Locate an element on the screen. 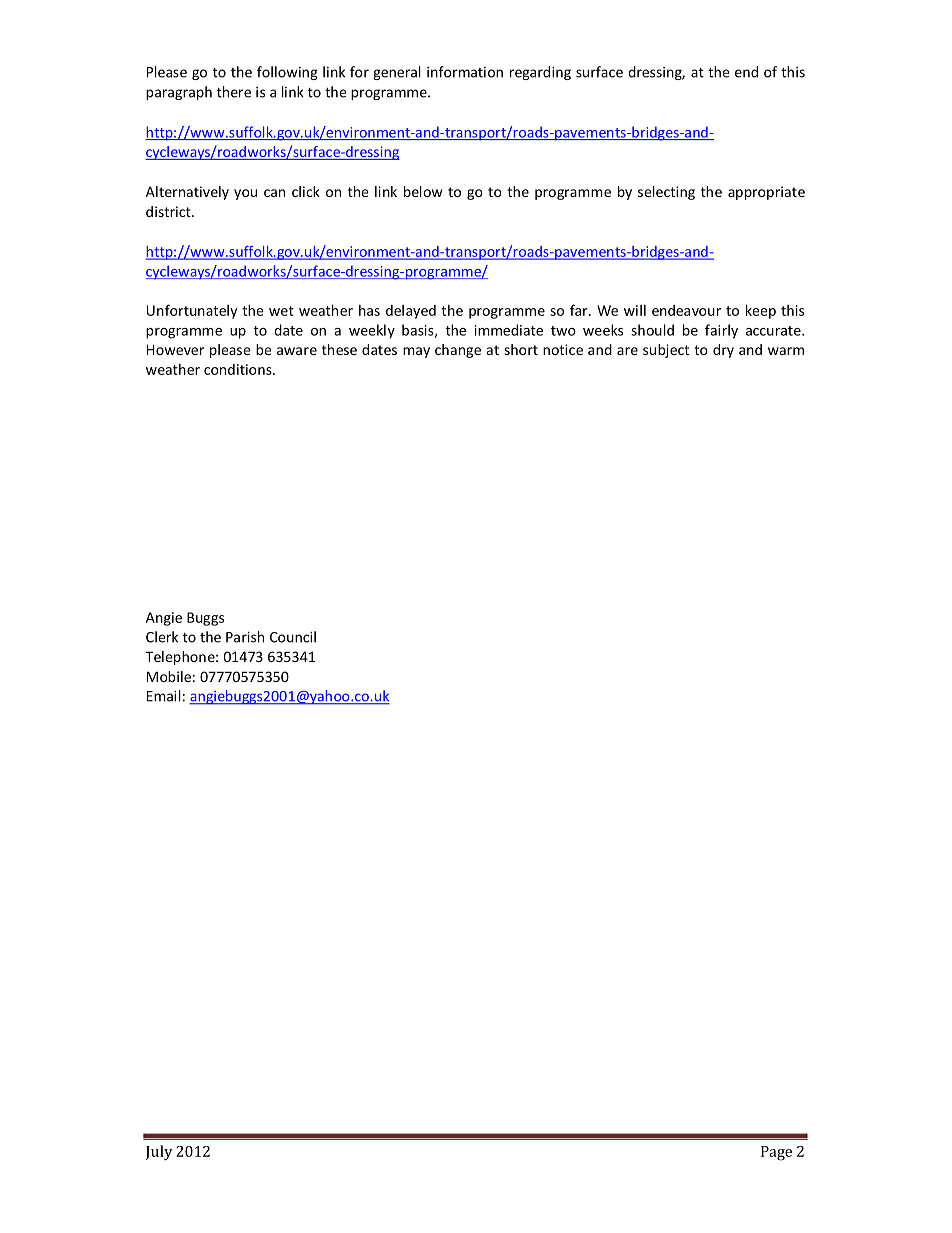 Image resolution: width=952 pixels, height=1233 pixels. July is located at coordinates (159, 1152).
